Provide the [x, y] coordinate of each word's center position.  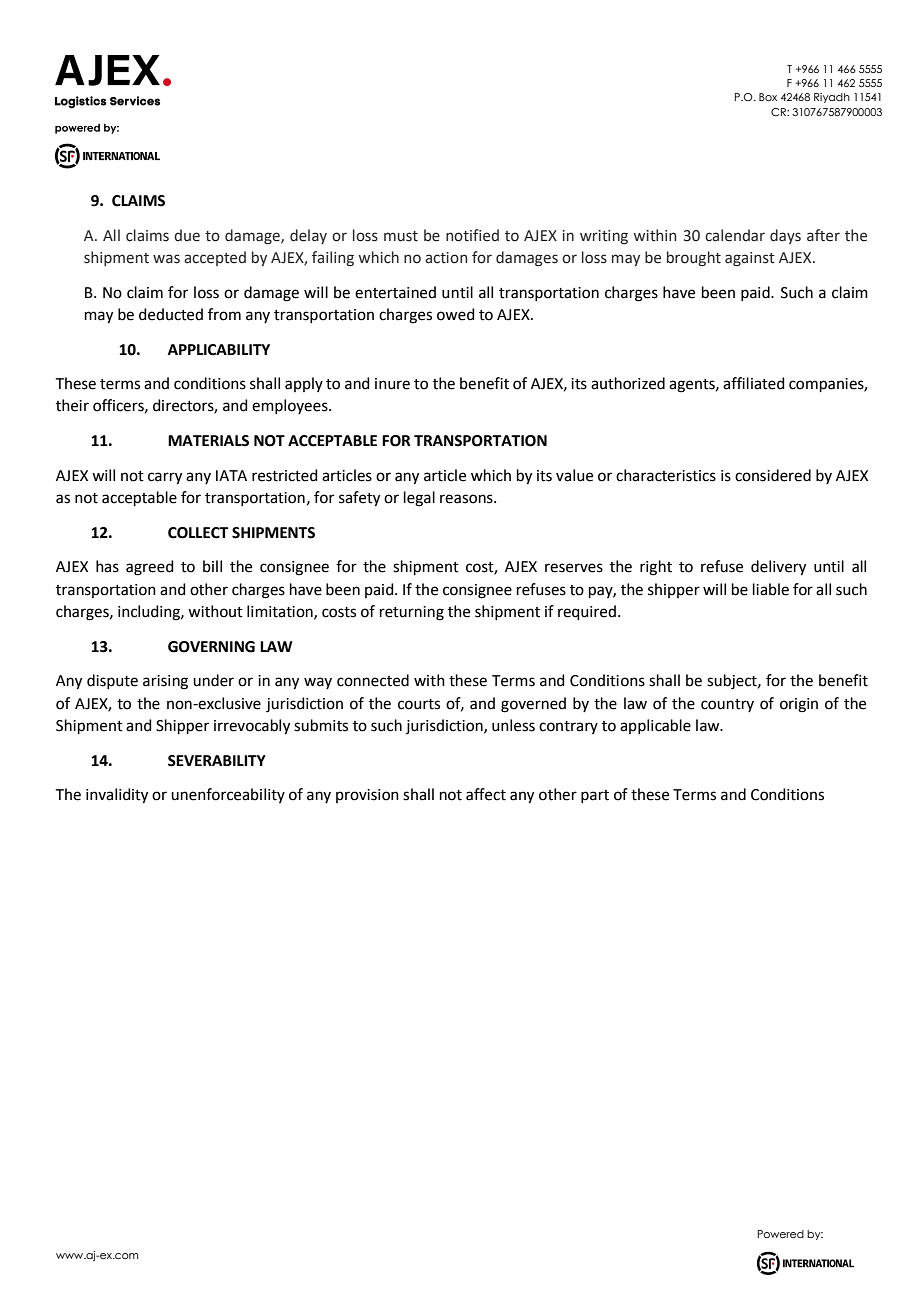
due [187, 235]
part [595, 796]
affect [486, 794]
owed [456, 314]
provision [367, 796]
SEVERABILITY [217, 761]
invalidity [117, 796]
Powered [781, 1234]
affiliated [754, 383]
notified [472, 235]
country [727, 705]
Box [768, 97]
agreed [150, 568]
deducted [171, 314]
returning [412, 613]
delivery [778, 568]
